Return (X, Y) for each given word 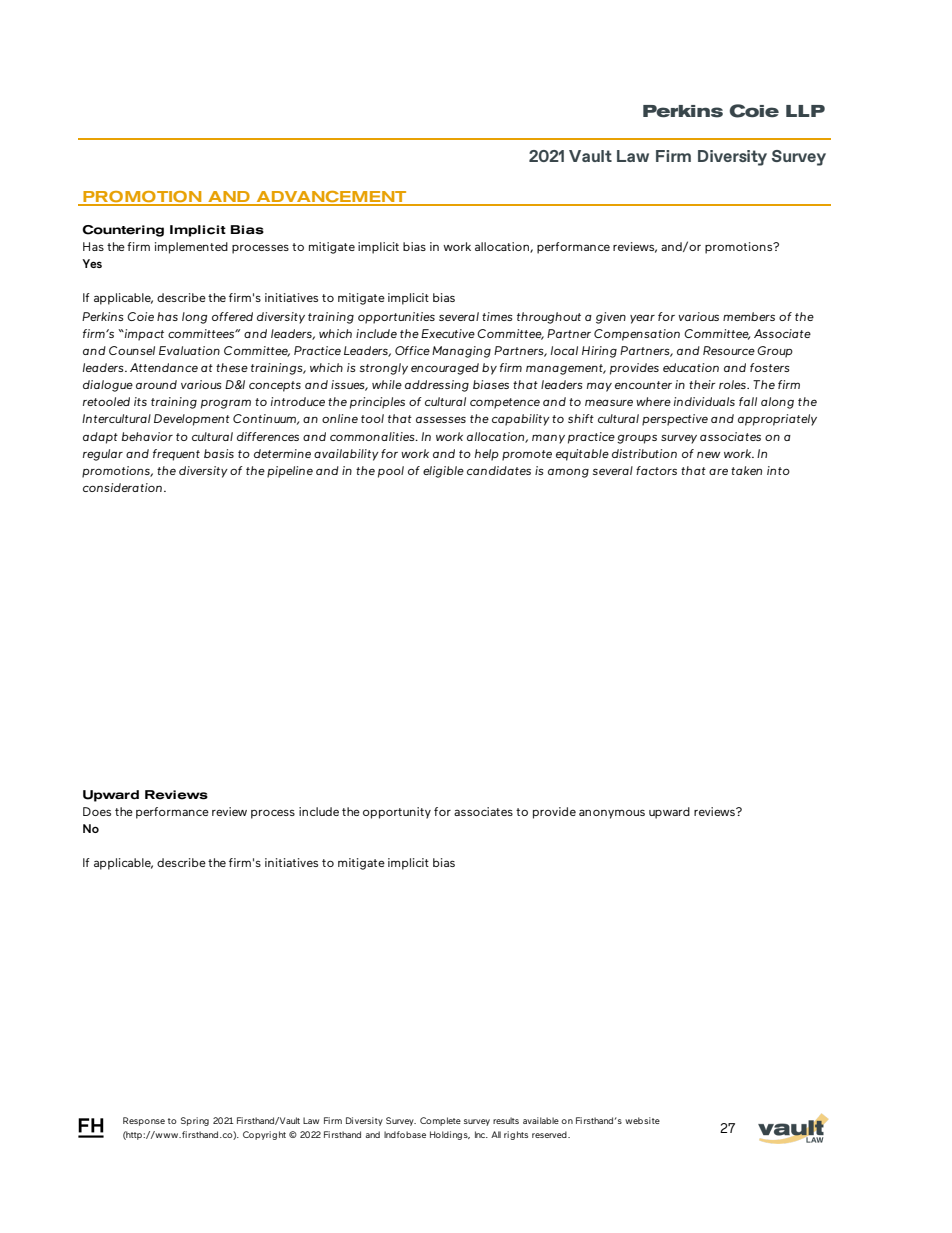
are (718, 471)
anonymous (612, 814)
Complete (440, 1121)
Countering (123, 231)
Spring (195, 1121)
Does (97, 811)
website (642, 1120)
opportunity (397, 813)
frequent (176, 455)
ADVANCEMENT (331, 198)
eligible (443, 472)
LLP (805, 111)
